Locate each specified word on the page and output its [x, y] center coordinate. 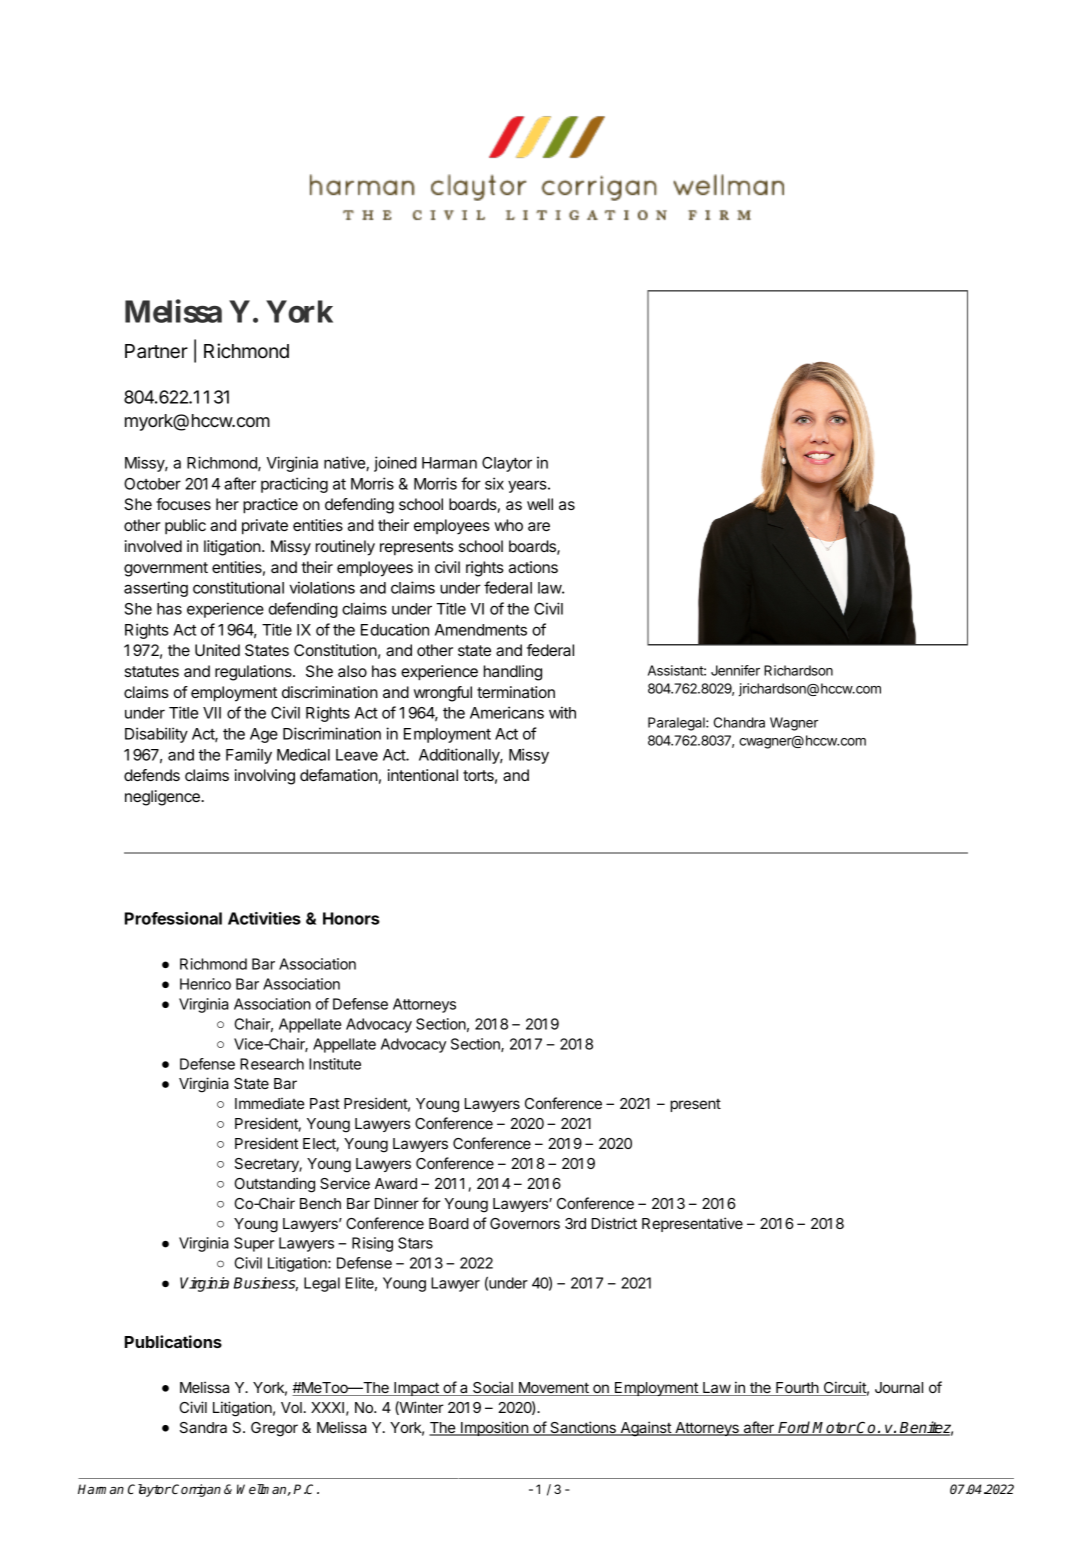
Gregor [274, 1429]
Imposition [494, 1428]
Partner [156, 351]
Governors [525, 1223]
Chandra [739, 722]
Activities [264, 918]
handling [513, 673]
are [539, 526]
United [217, 650]
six [494, 483]
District [614, 1223]
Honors [351, 918]
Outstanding [274, 1185]
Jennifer [735, 670]
